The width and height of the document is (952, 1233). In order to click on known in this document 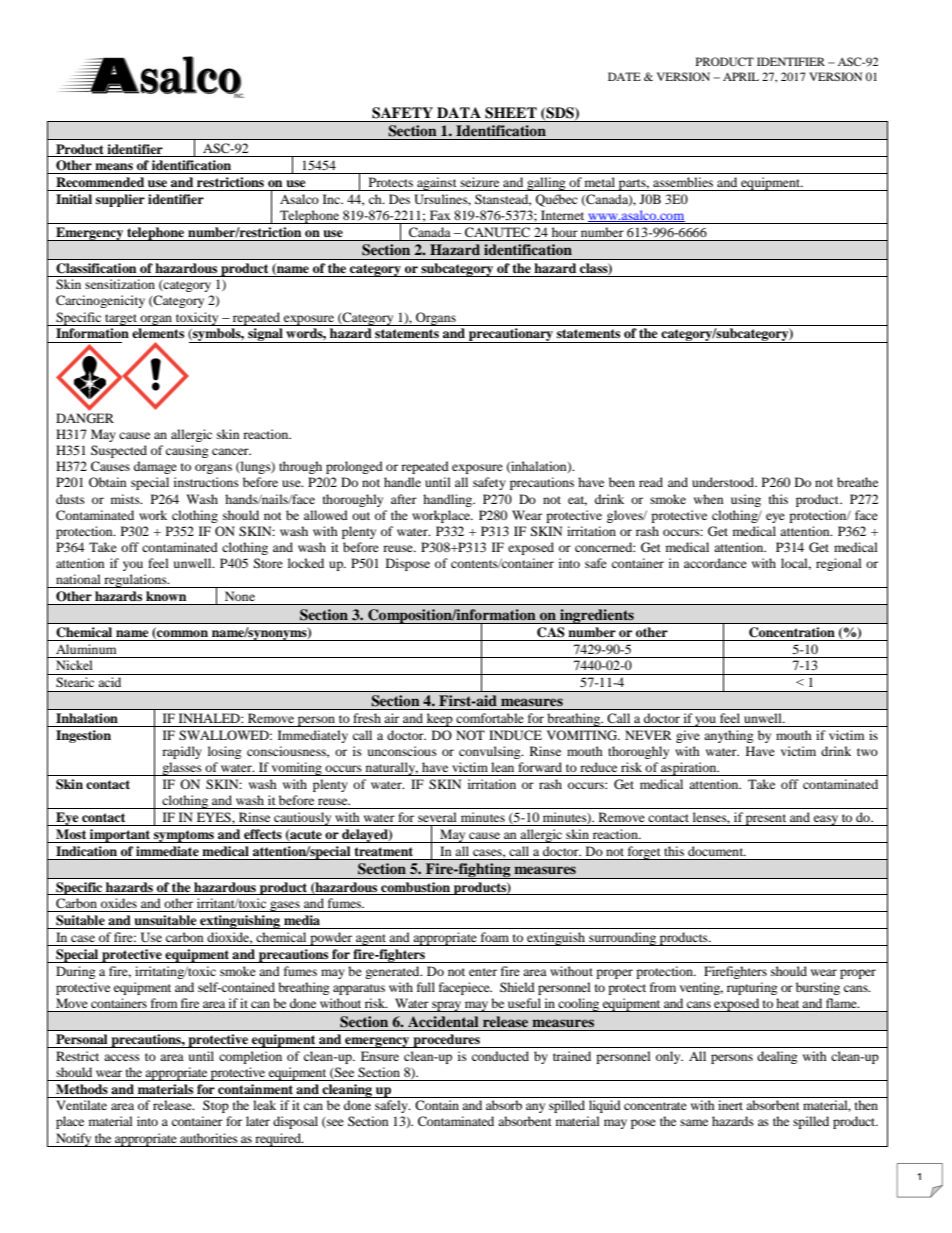, I will do `click(166, 596)`.
